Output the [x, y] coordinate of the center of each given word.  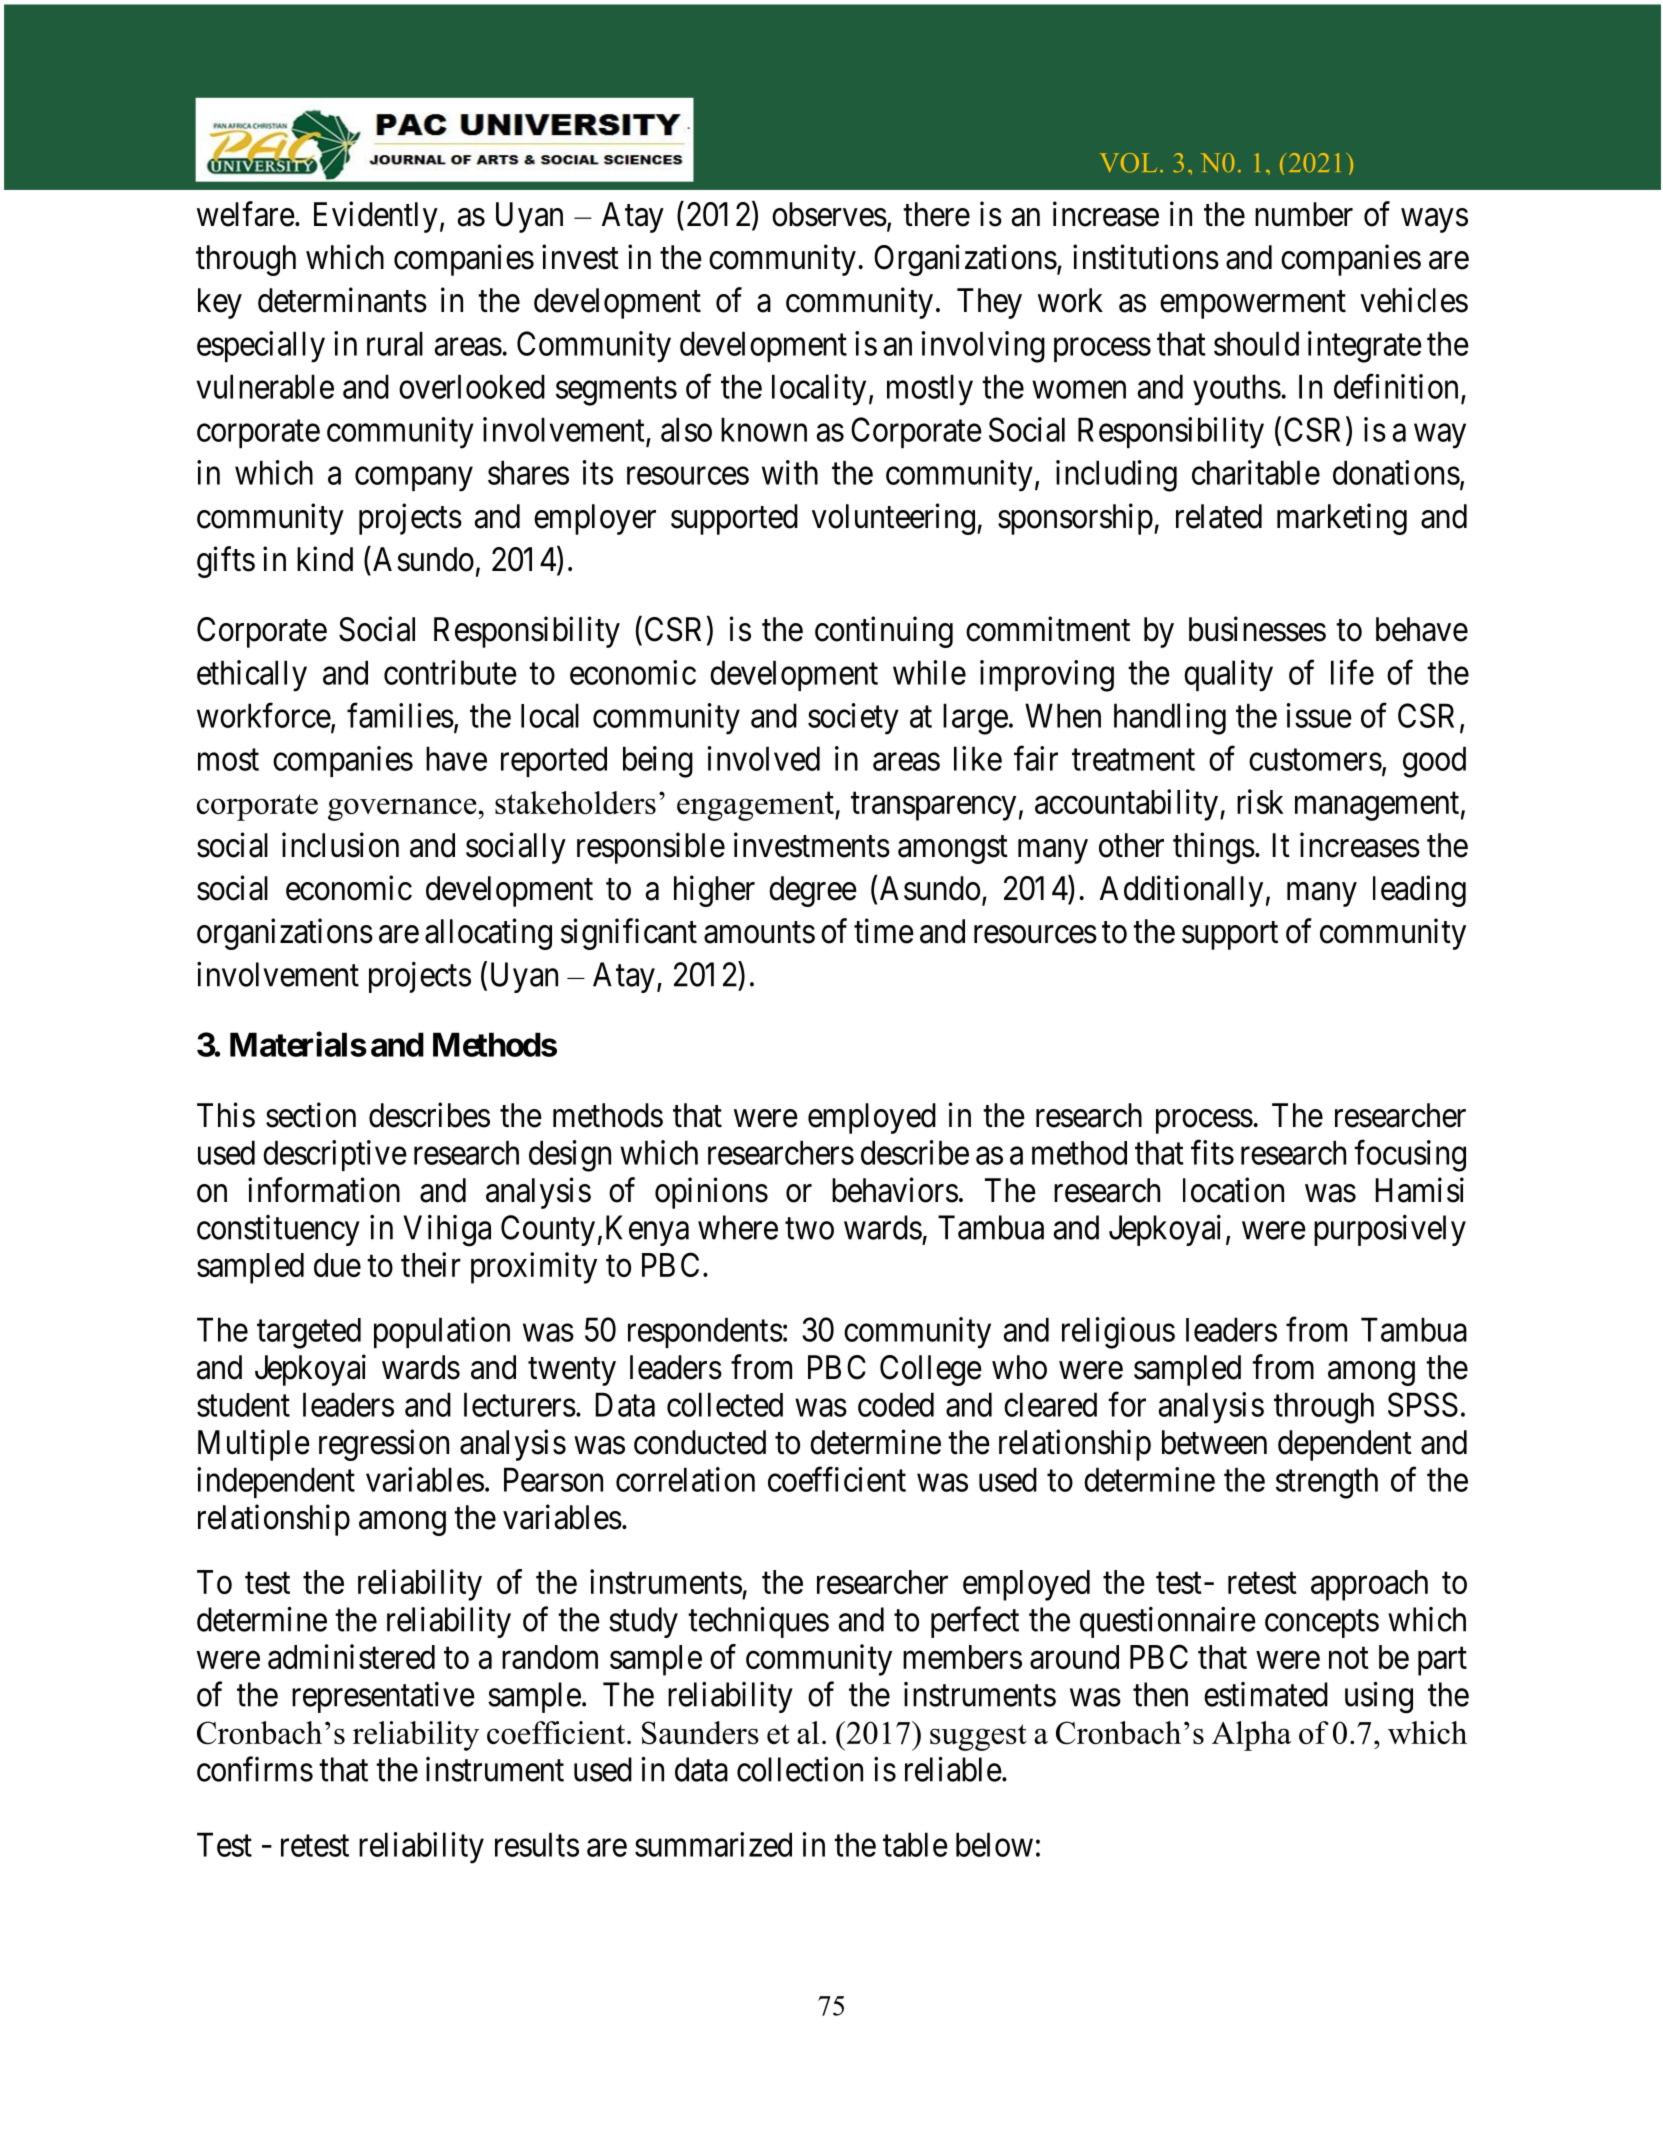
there [936, 214]
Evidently [376, 217]
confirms [255, 1769]
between [1214, 1442]
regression [384, 1445]
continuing [884, 632]
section [311, 1115]
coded [896, 1404]
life [1352, 672]
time [884, 931]
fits [1212, 1152]
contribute [450, 672]
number [1304, 214]
